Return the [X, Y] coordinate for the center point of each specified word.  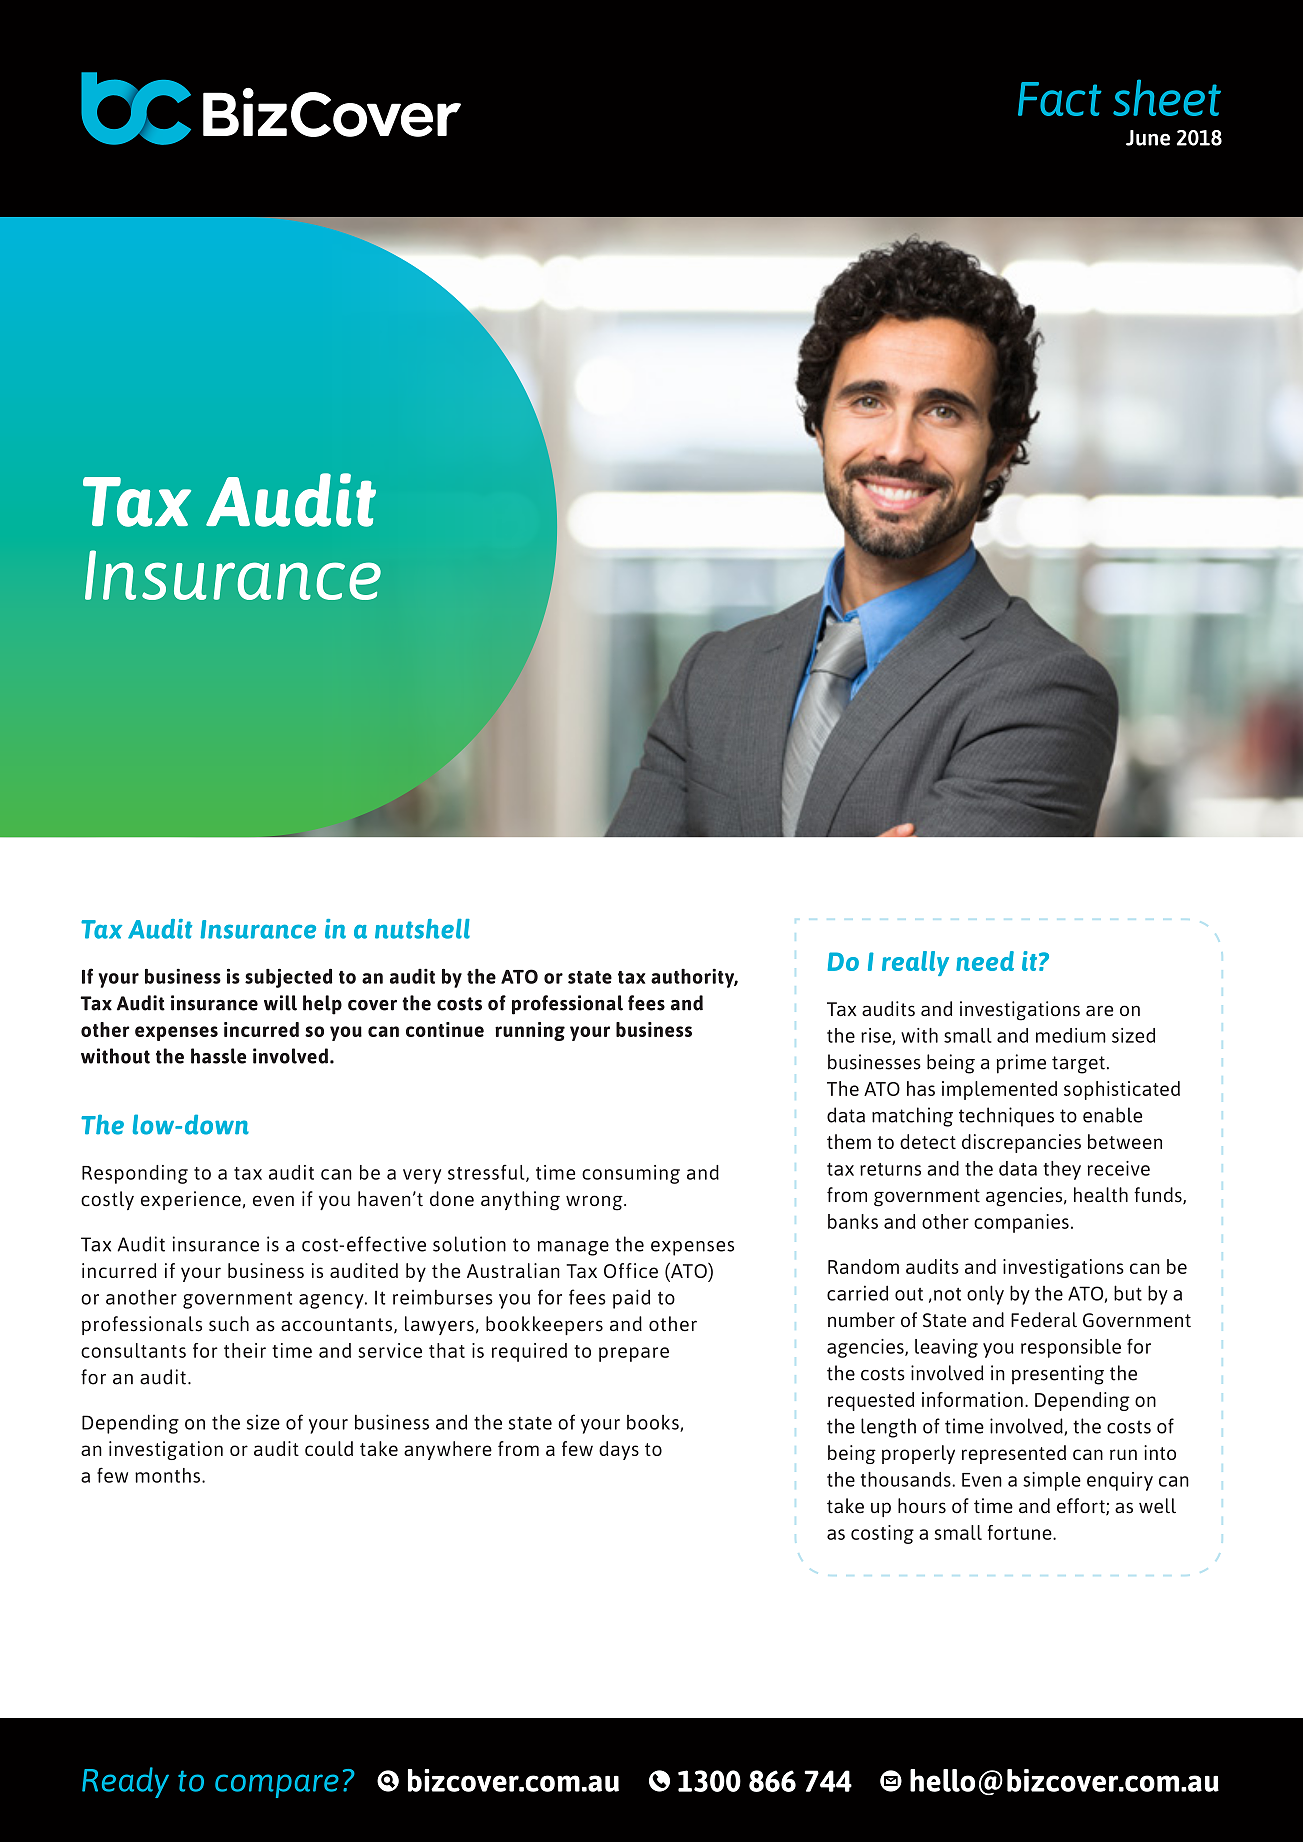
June [1148, 138]
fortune [1021, 1532]
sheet [1167, 97]
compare [277, 1786]
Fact [1060, 99]
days [619, 1450]
